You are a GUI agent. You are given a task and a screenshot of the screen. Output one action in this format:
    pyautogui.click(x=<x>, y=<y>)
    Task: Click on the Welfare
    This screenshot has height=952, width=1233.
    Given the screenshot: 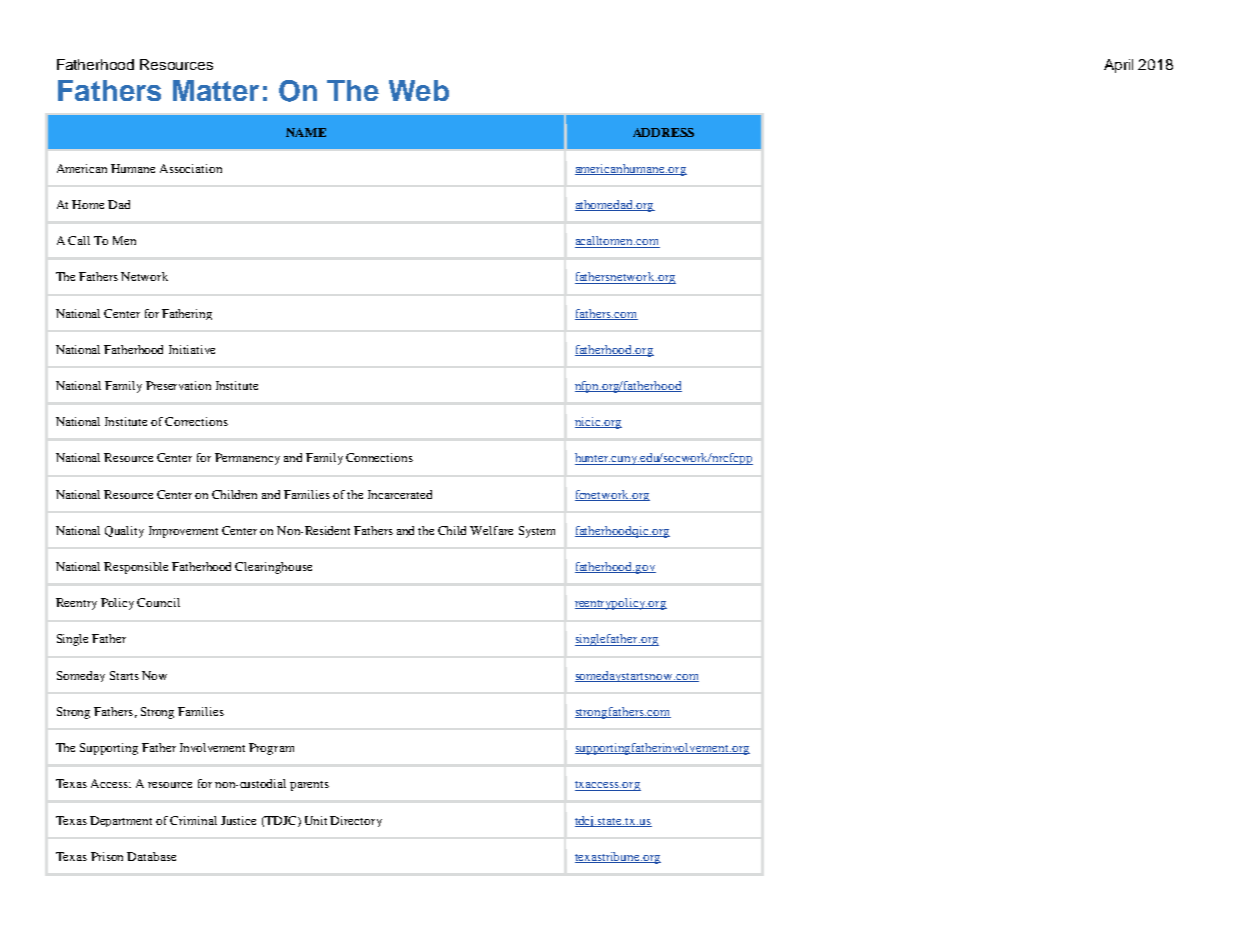 What is the action you would take?
    pyautogui.click(x=491, y=530)
